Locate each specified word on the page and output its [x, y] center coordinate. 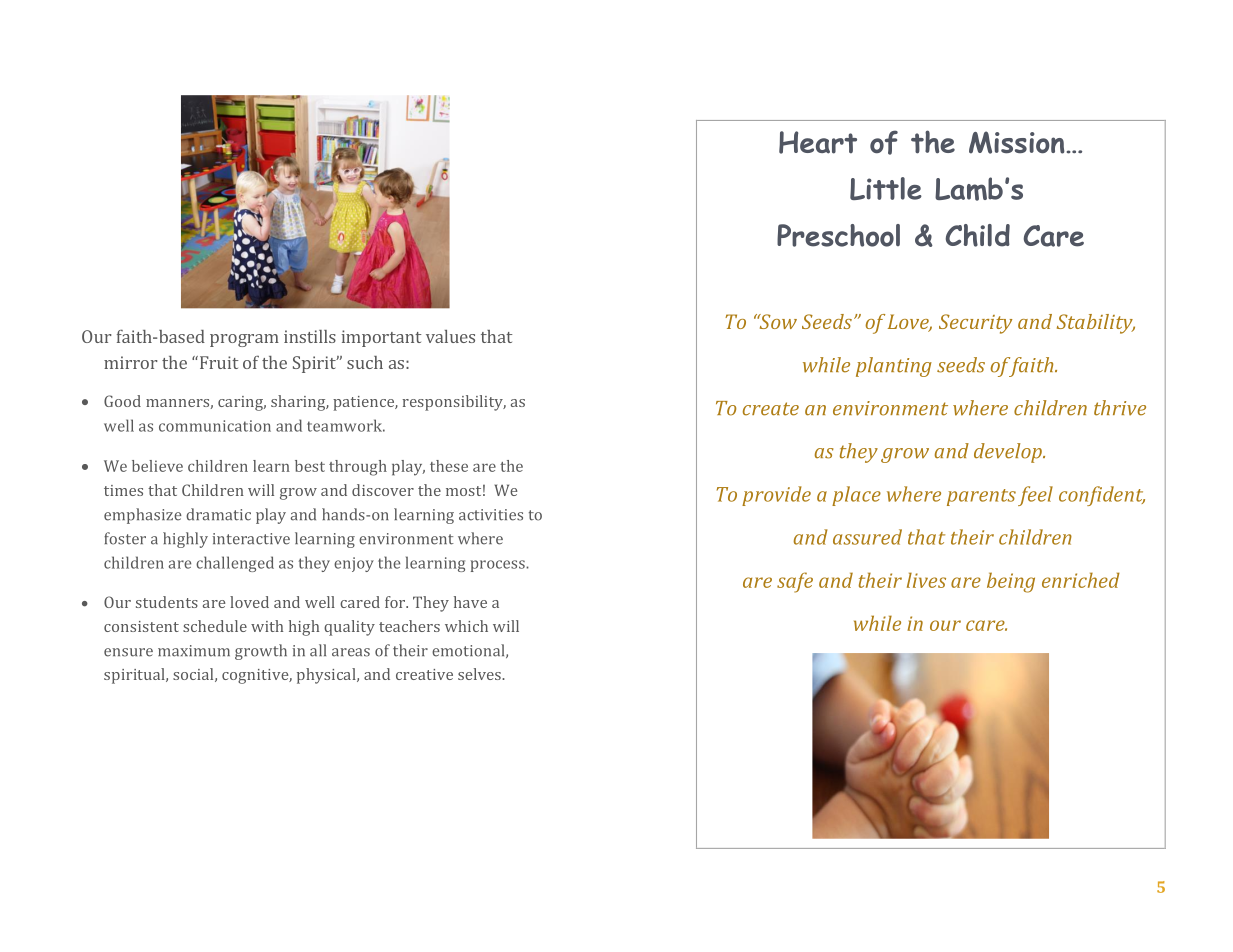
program [244, 340]
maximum [194, 651]
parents [981, 497]
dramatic [218, 514]
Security [975, 324]
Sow [777, 321]
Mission [1017, 142]
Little [886, 188]
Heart [818, 142]
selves [480, 674]
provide [776, 496]
